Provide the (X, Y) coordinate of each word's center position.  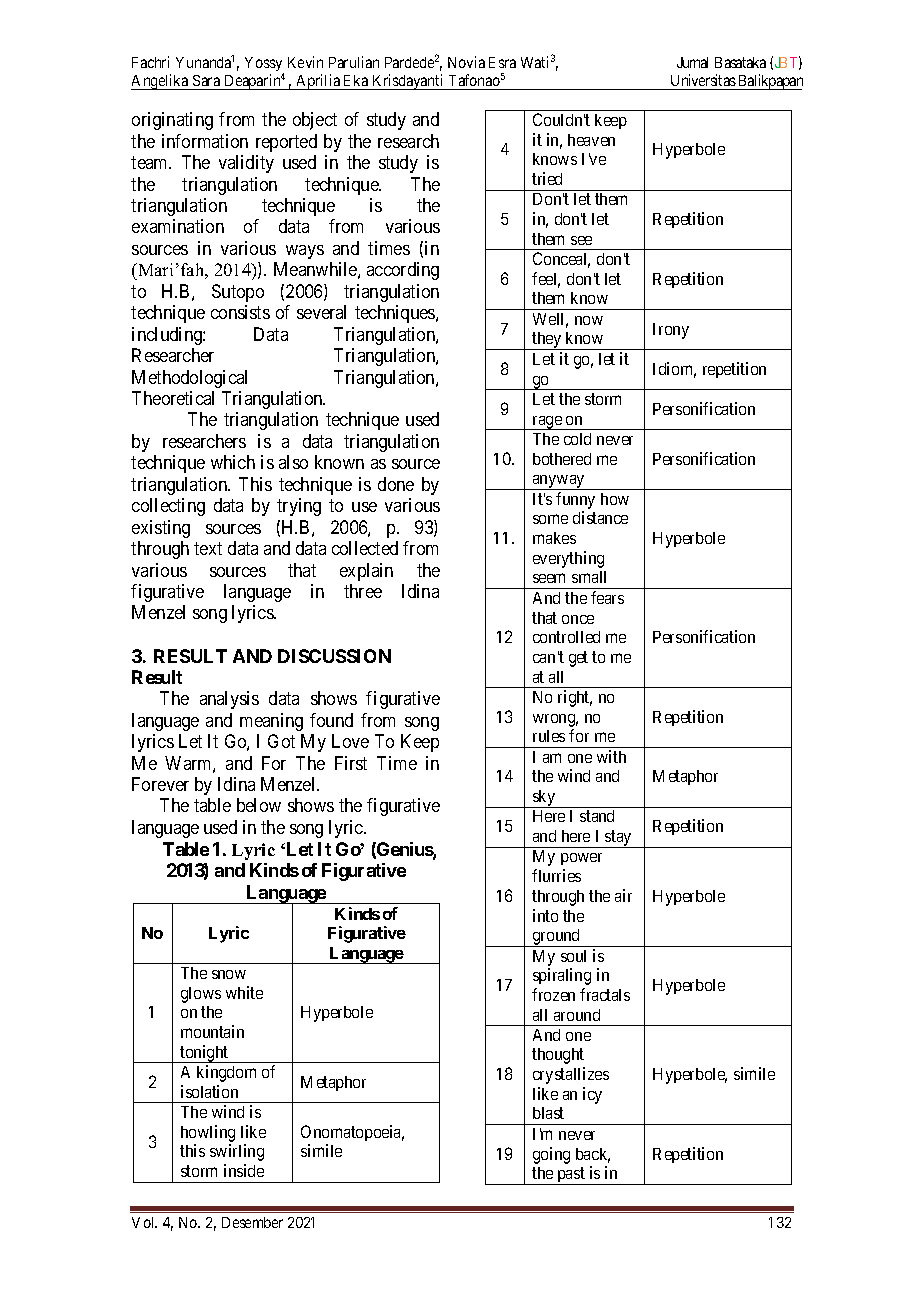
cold (577, 439)
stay (618, 839)
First (351, 763)
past (571, 1176)
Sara (206, 80)
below (259, 805)
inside (244, 1170)
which (233, 462)
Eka (356, 80)
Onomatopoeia (352, 1133)
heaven (591, 140)
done (396, 484)
